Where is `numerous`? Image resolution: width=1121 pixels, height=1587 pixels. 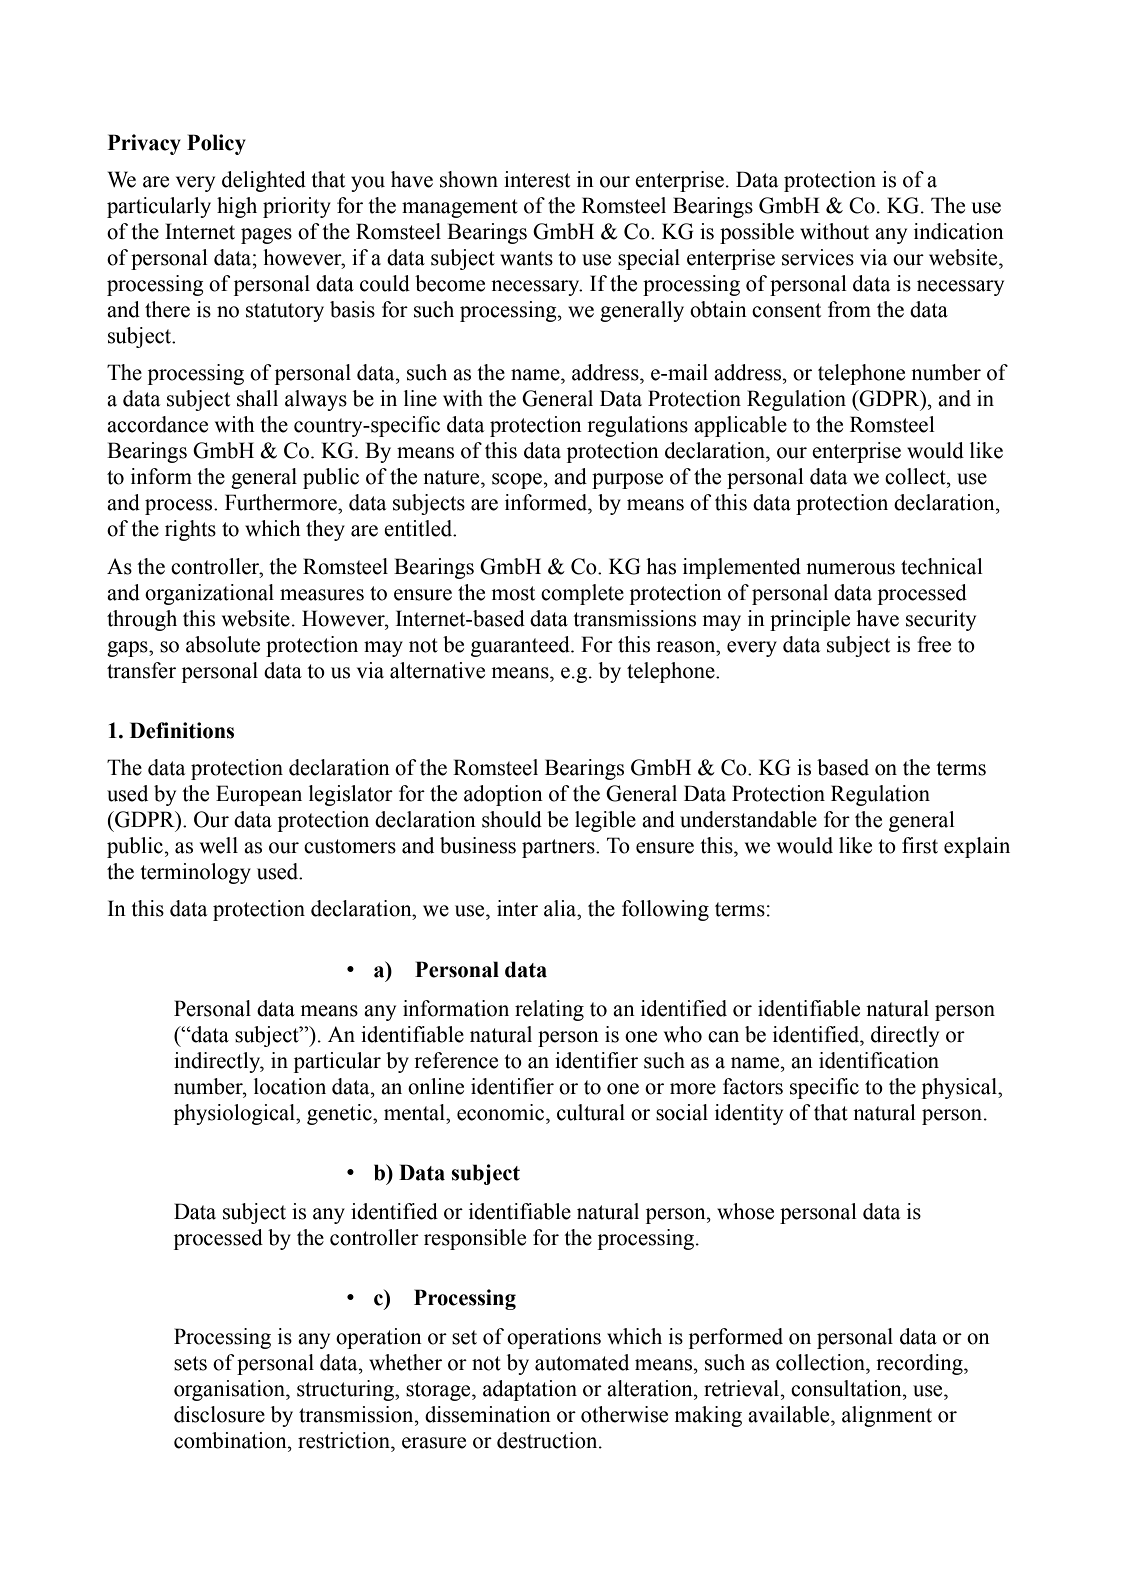
numerous is located at coordinates (850, 569).
